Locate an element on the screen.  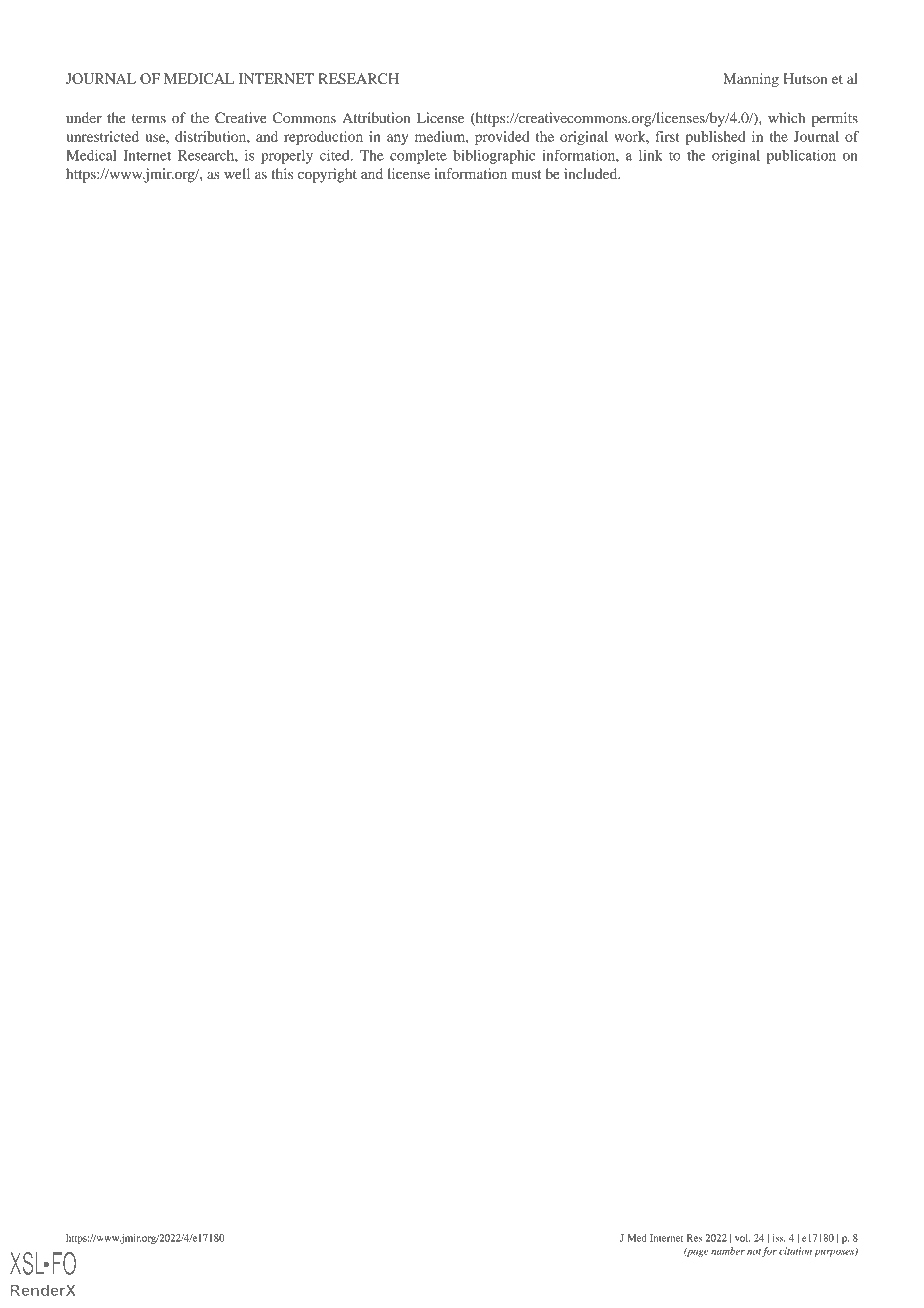
this is located at coordinates (282, 173).
